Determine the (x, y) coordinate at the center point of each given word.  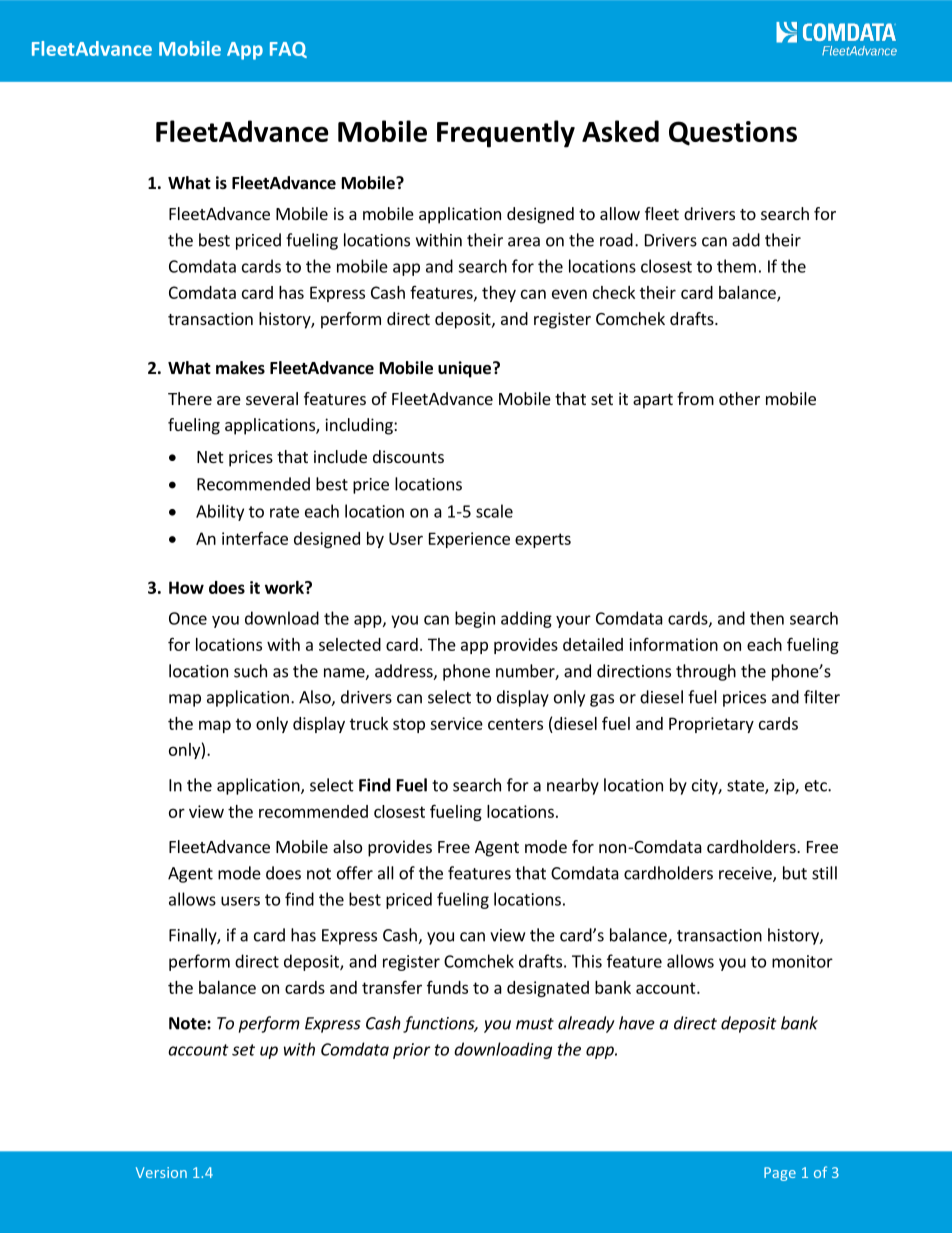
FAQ (288, 50)
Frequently (506, 134)
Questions (733, 133)
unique (464, 369)
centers (515, 724)
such (250, 671)
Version (161, 1172)
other (739, 398)
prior (411, 1051)
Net (210, 457)
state (746, 787)
